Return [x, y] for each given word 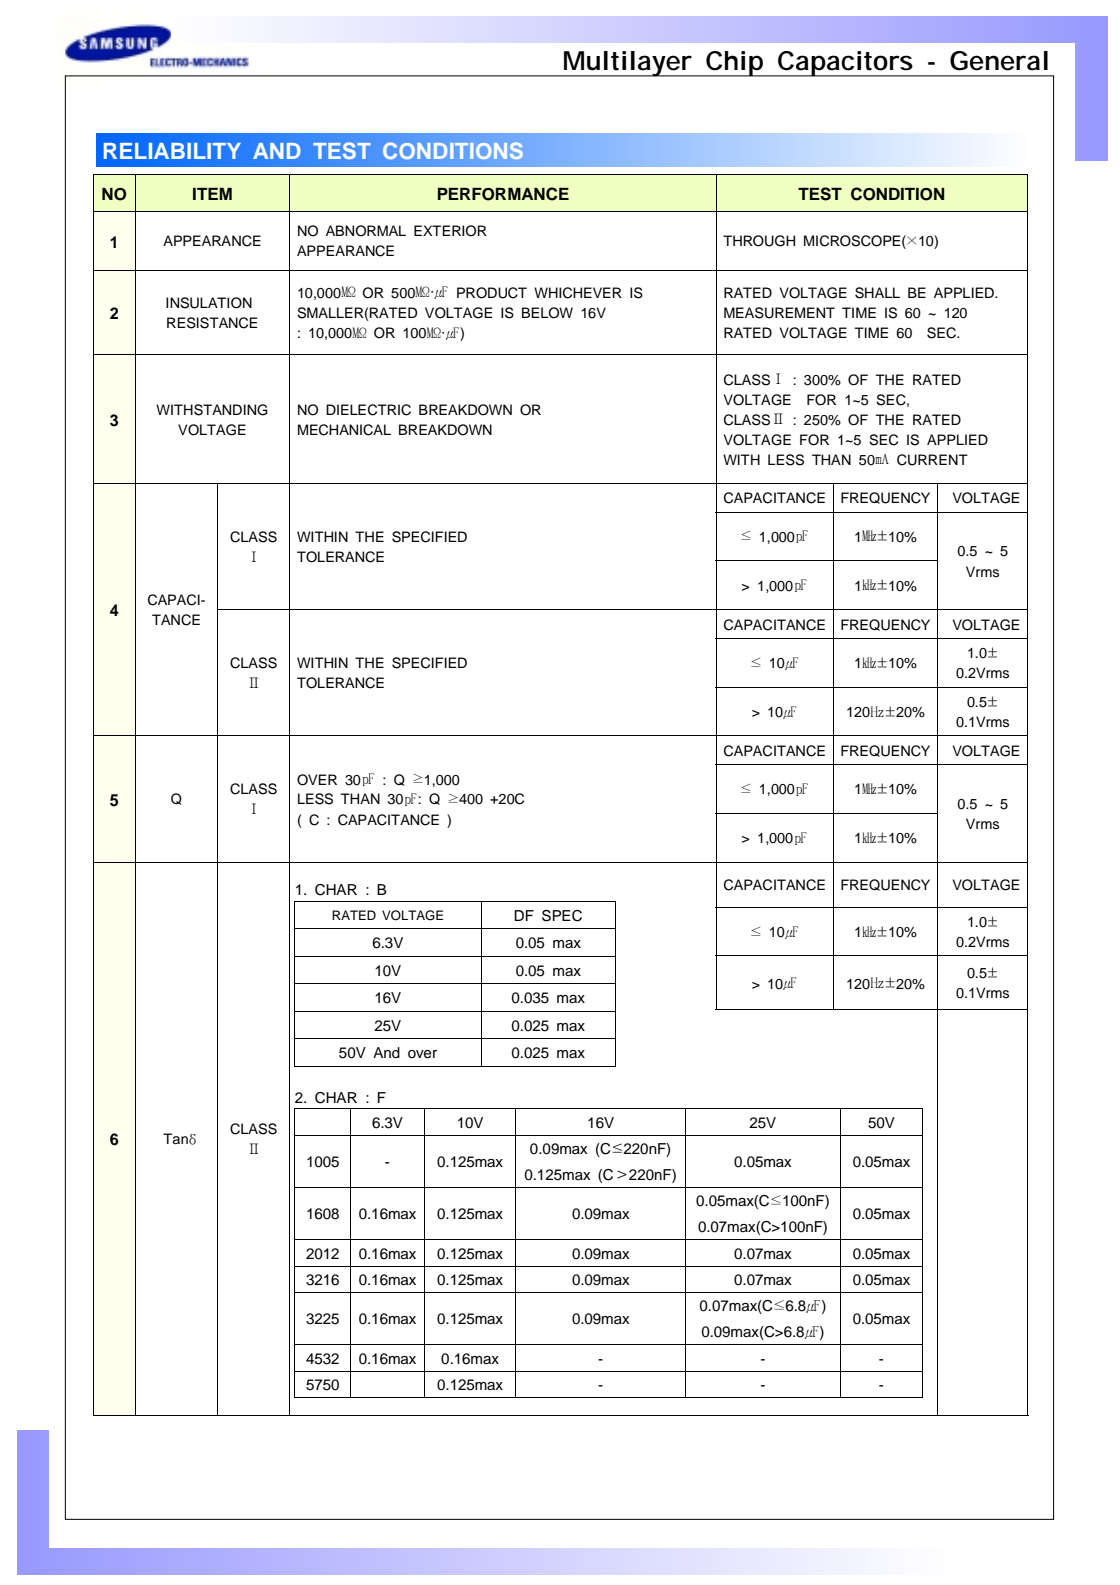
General [999, 61]
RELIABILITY [172, 151]
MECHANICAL [344, 430]
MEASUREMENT [779, 313]
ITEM [212, 194]
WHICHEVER [578, 293]
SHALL [877, 293]
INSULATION [209, 303]
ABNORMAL [366, 231]
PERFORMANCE [503, 194]
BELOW [547, 313]
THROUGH [759, 241]
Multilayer [628, 64]
